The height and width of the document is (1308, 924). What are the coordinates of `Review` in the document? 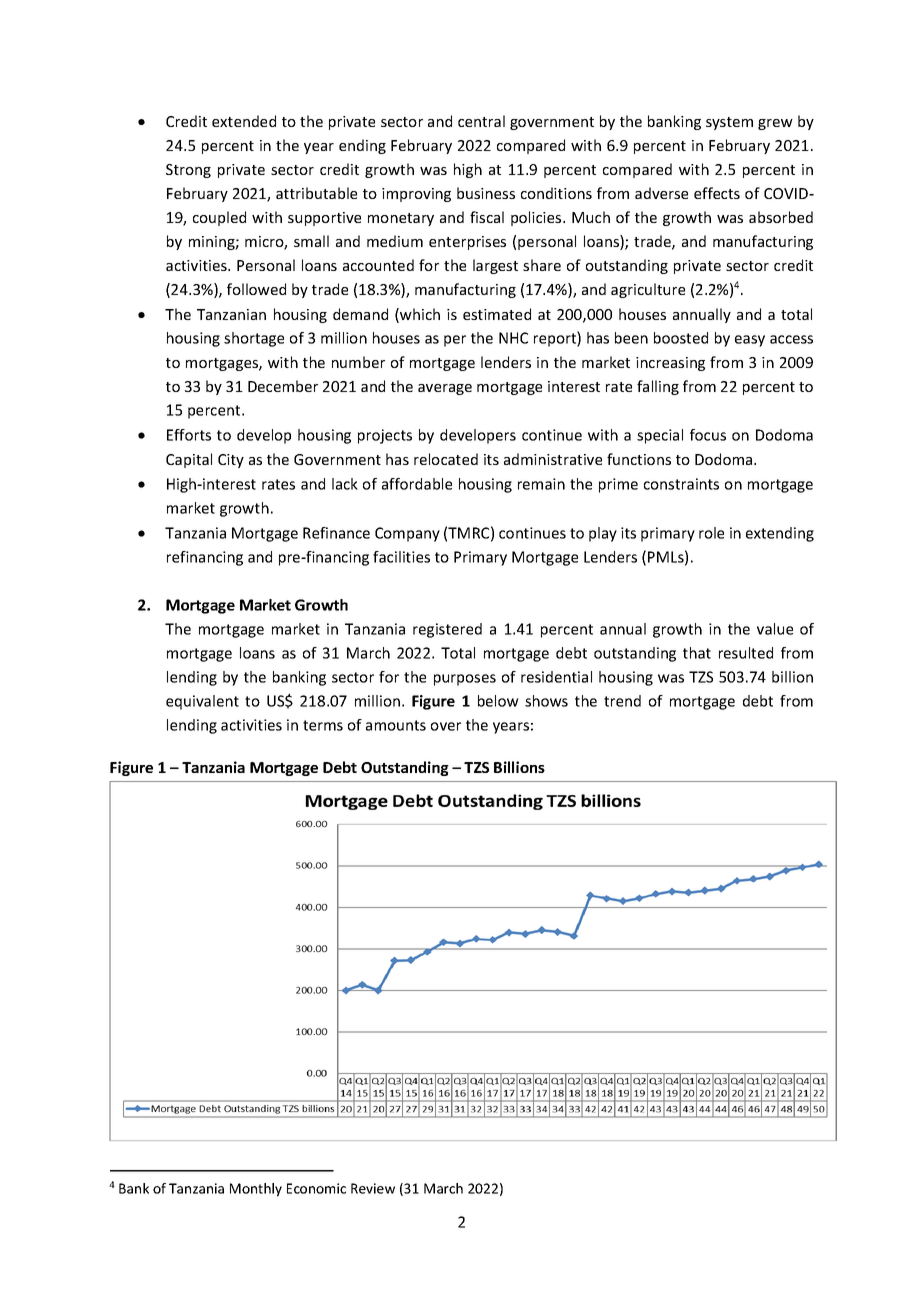 It's located at (373, 1188).
